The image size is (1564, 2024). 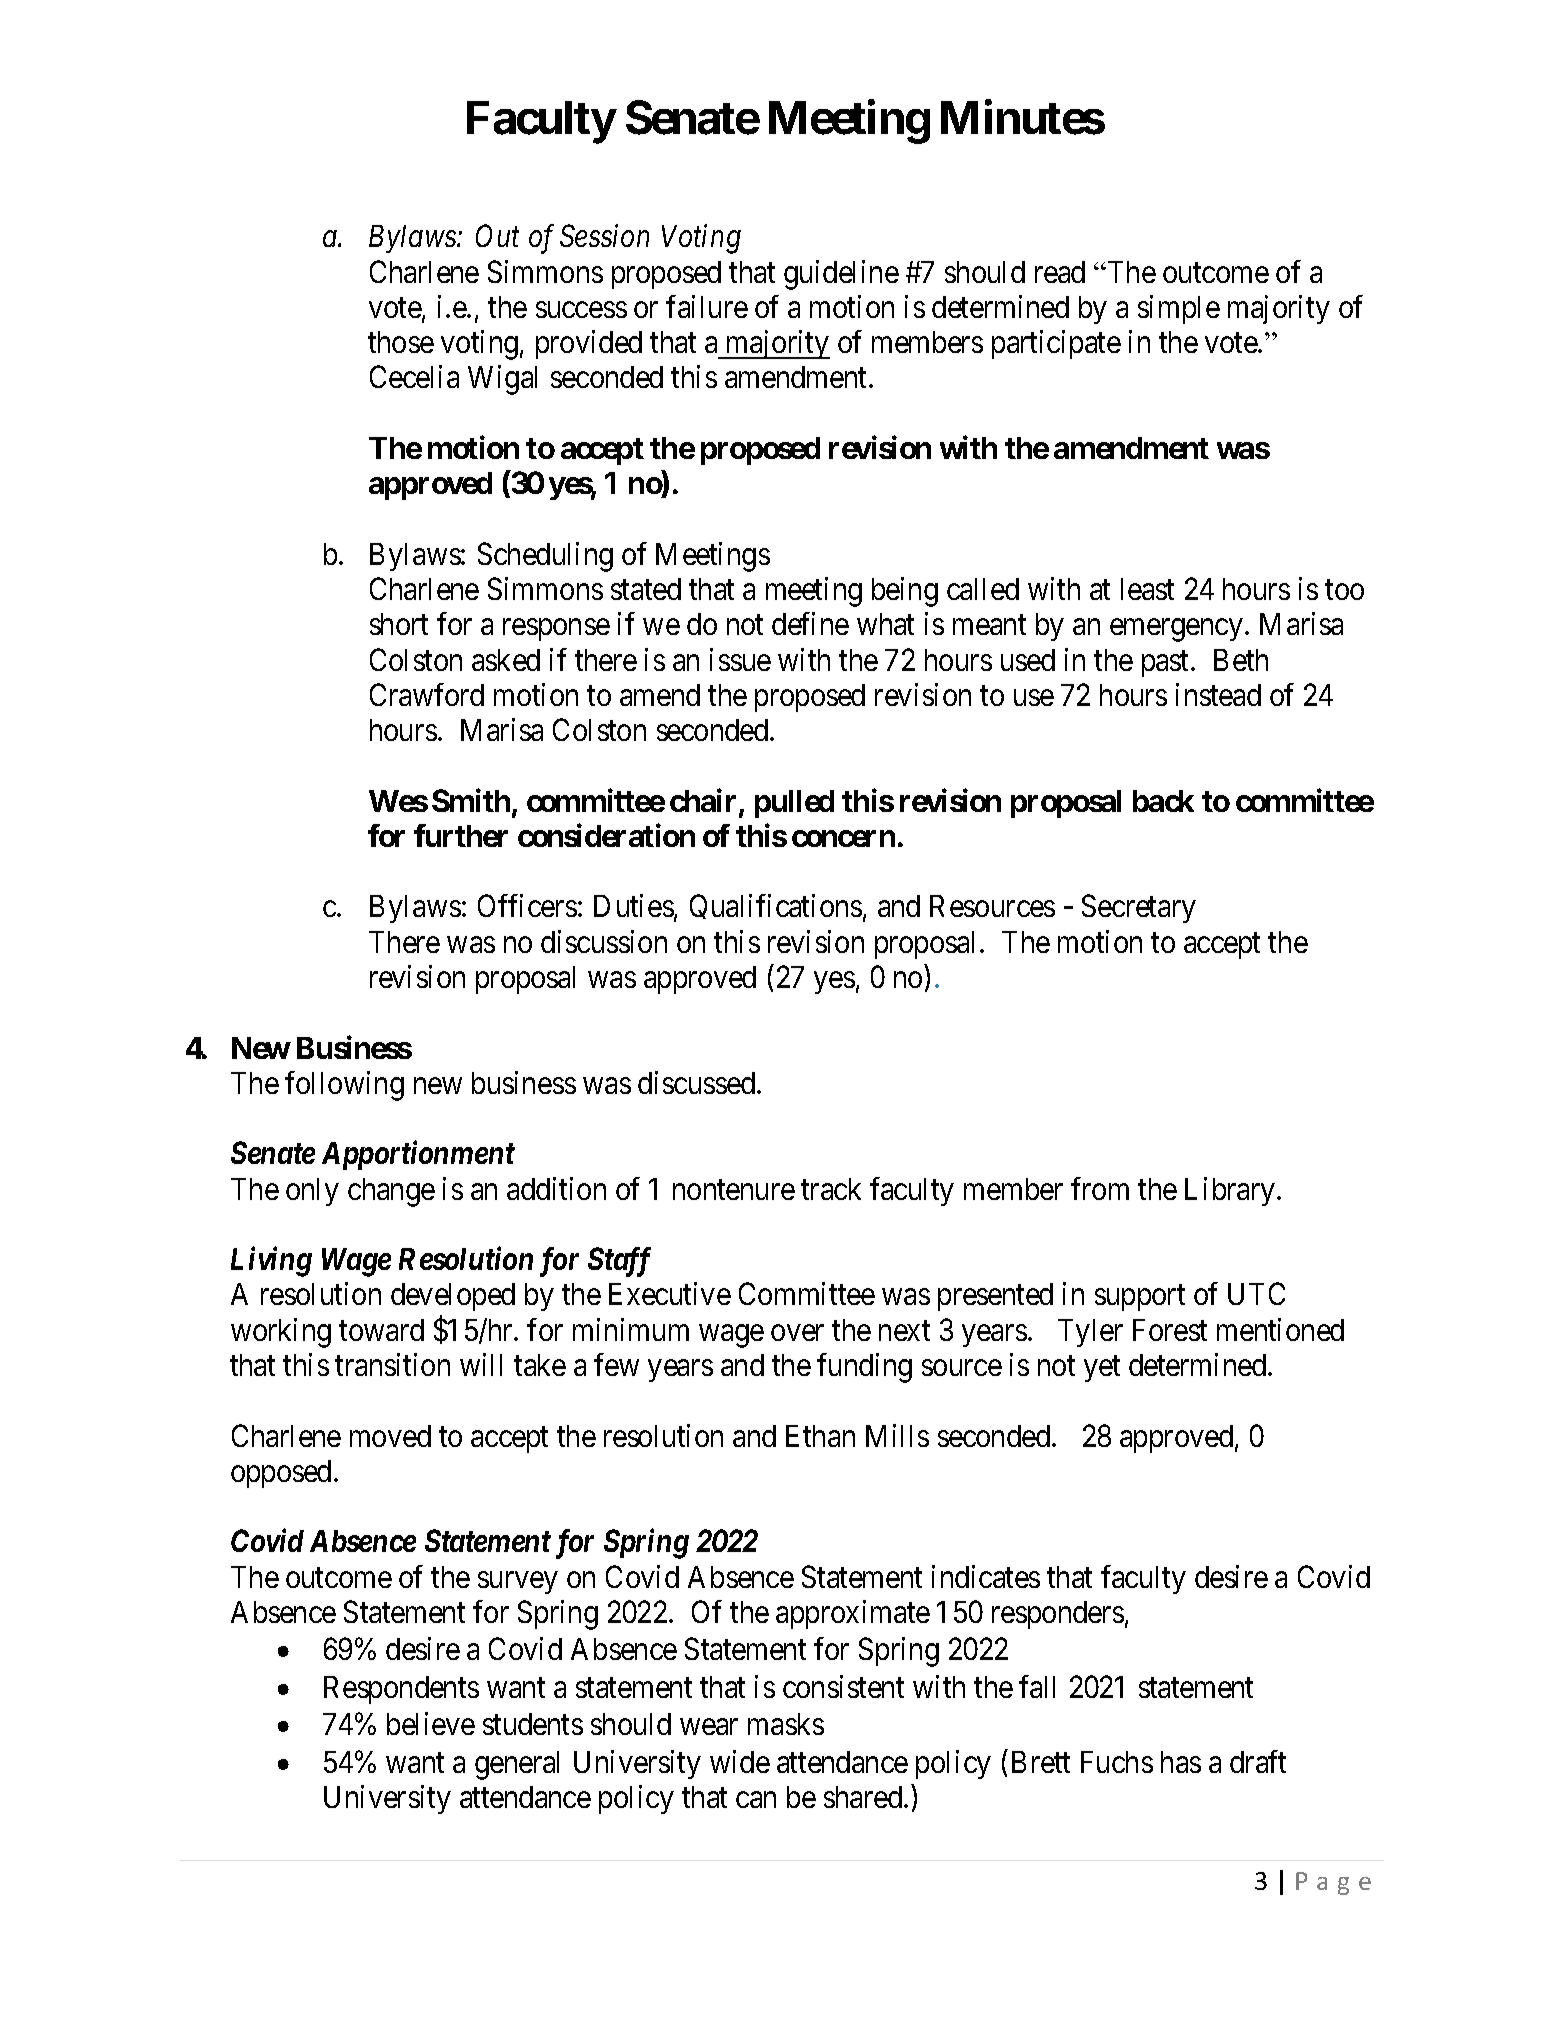 I want to click on pulled, so click(x=794, y=804).
